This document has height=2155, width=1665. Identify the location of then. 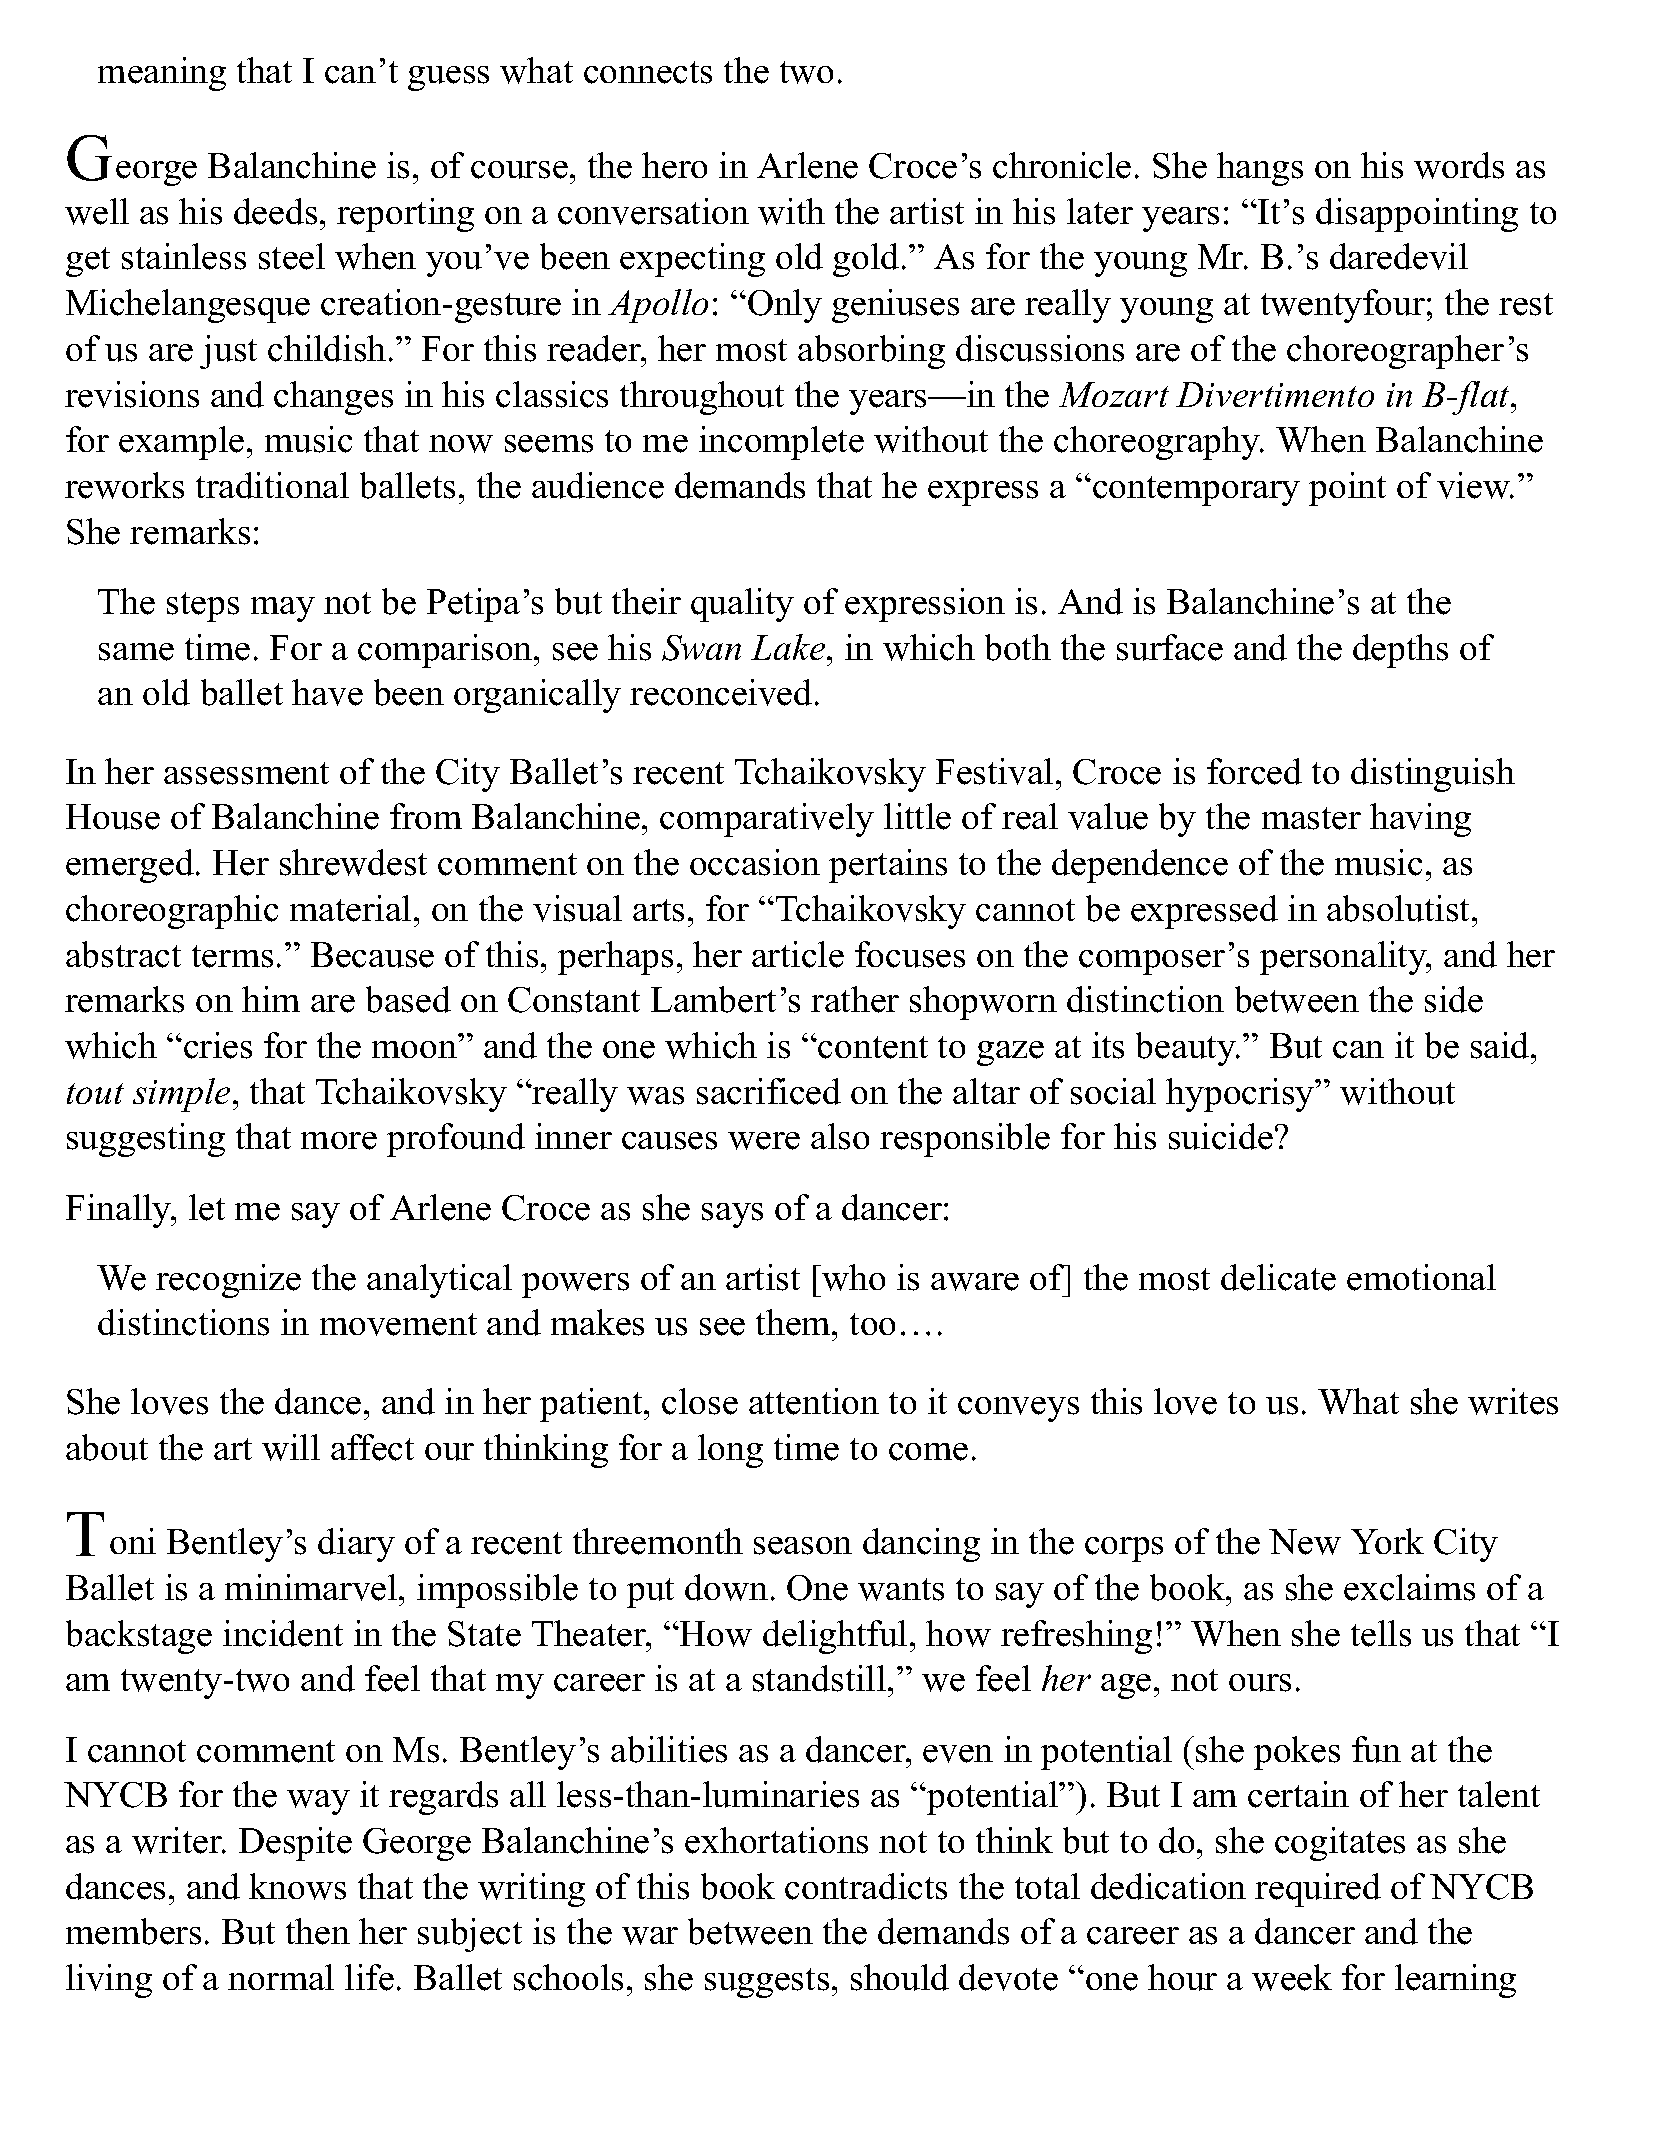
(318, 1931).
